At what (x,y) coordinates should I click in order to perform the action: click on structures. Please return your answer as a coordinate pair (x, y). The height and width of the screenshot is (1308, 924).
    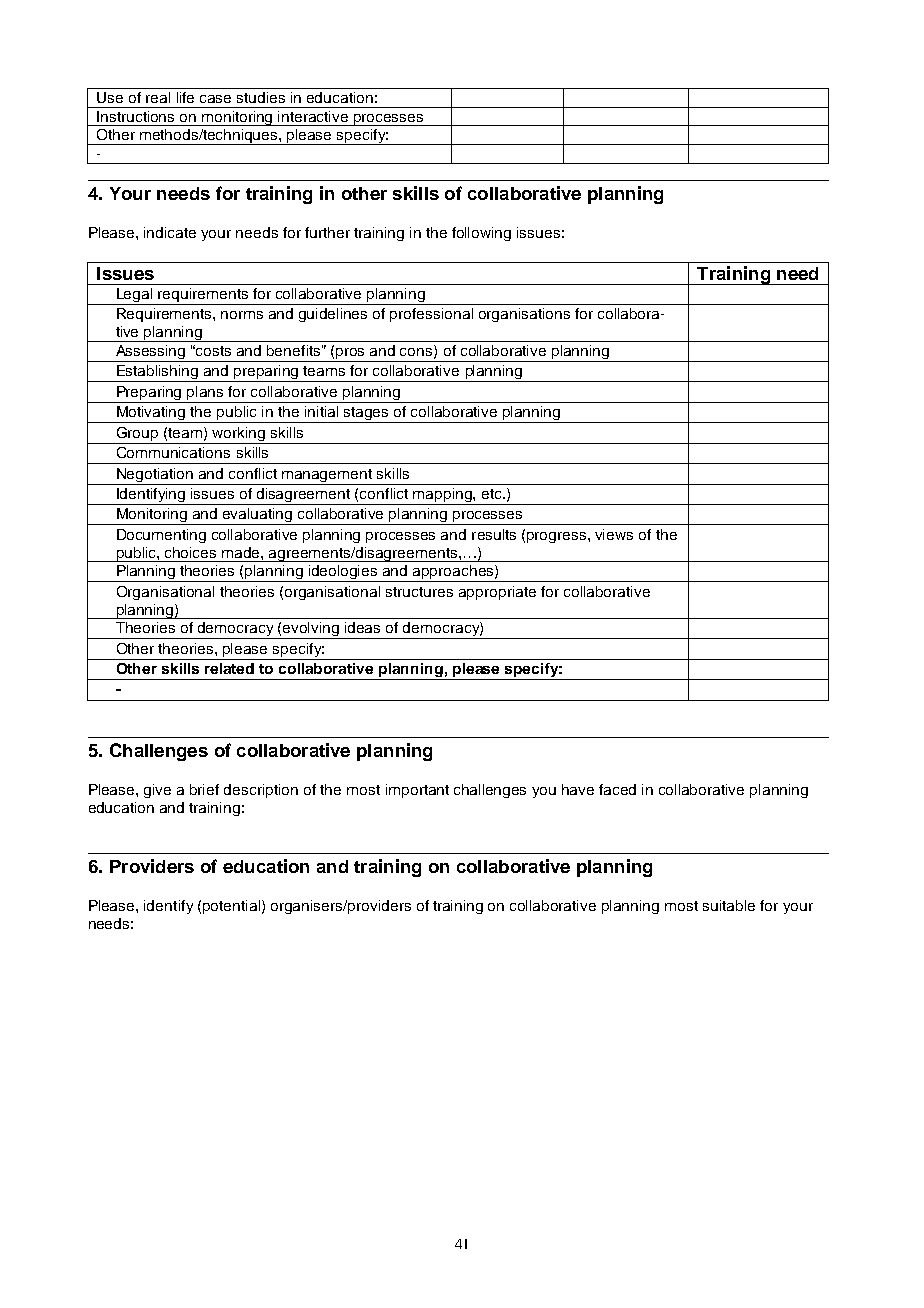
    Looking at the image, I should click on (419, 592).
